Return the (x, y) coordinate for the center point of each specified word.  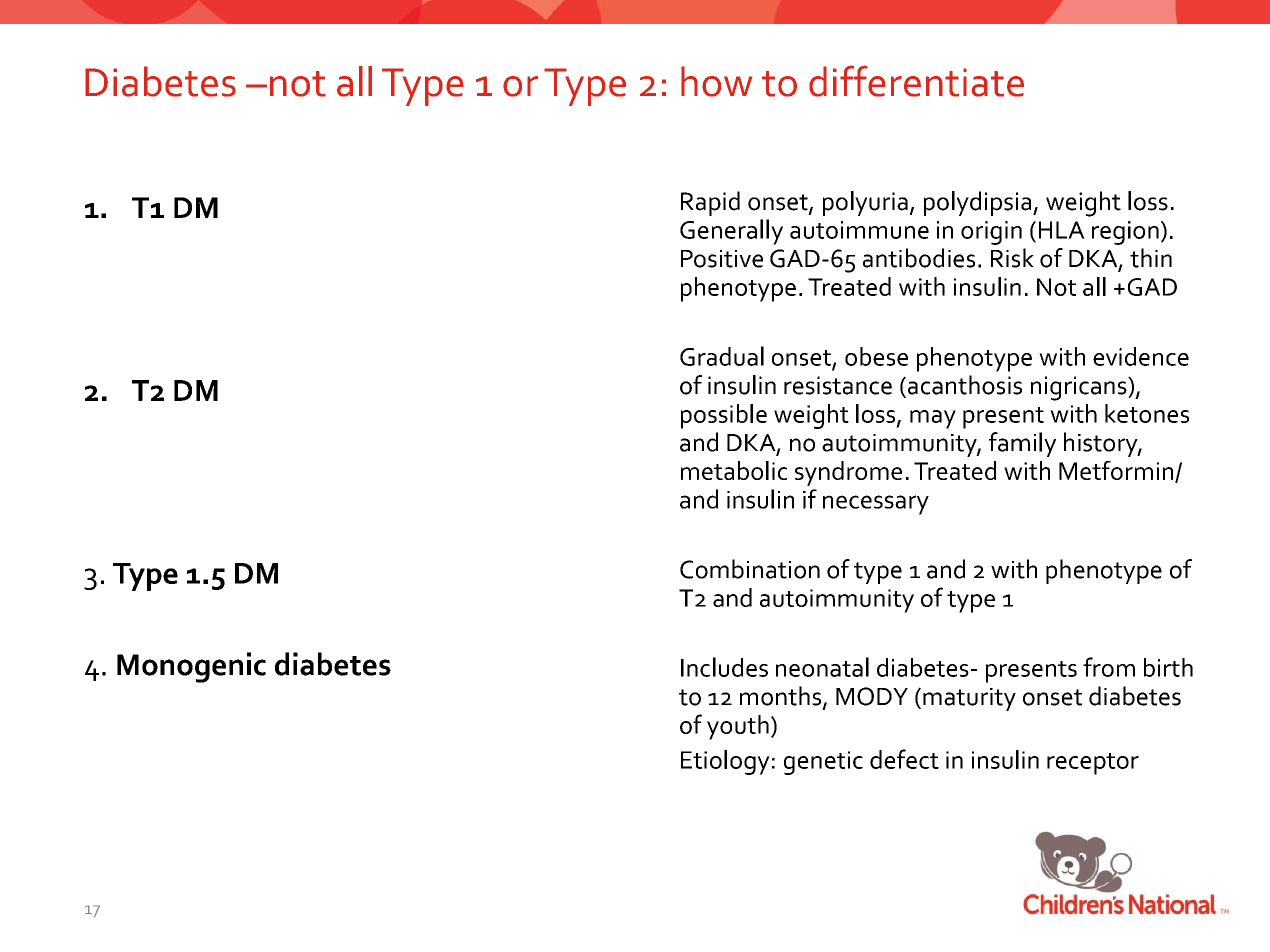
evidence (1141, 356)
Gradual (722, 356)
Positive (722, 259)
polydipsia (979, 203)
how (716, 81)
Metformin (1117, 472)
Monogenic (191, 667)
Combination (750, 569)
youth (738, 727)
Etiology (725, 762)
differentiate (916, 81)
